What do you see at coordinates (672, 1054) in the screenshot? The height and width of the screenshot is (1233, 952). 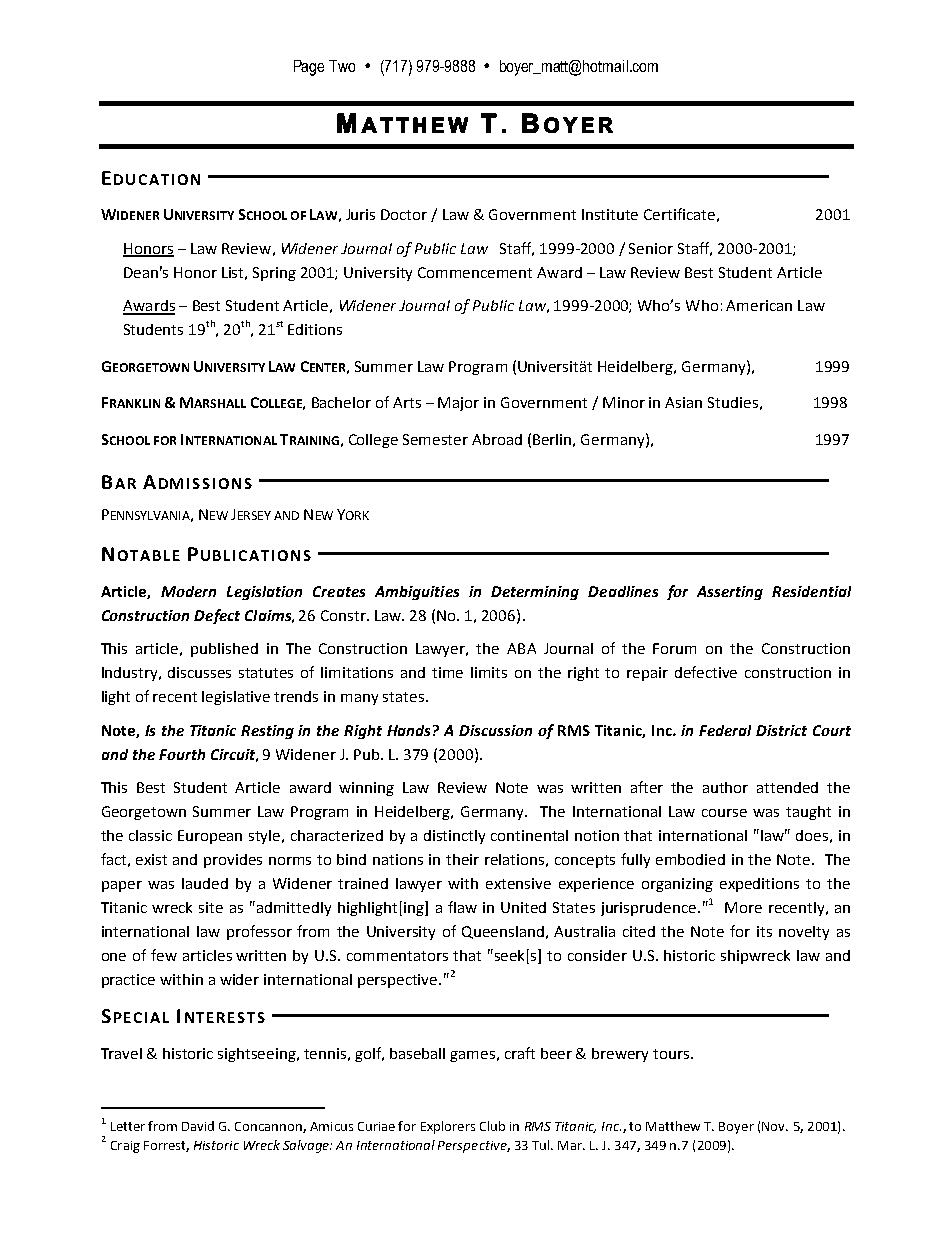 I see `tours` at bounding box center [672, 1054].
